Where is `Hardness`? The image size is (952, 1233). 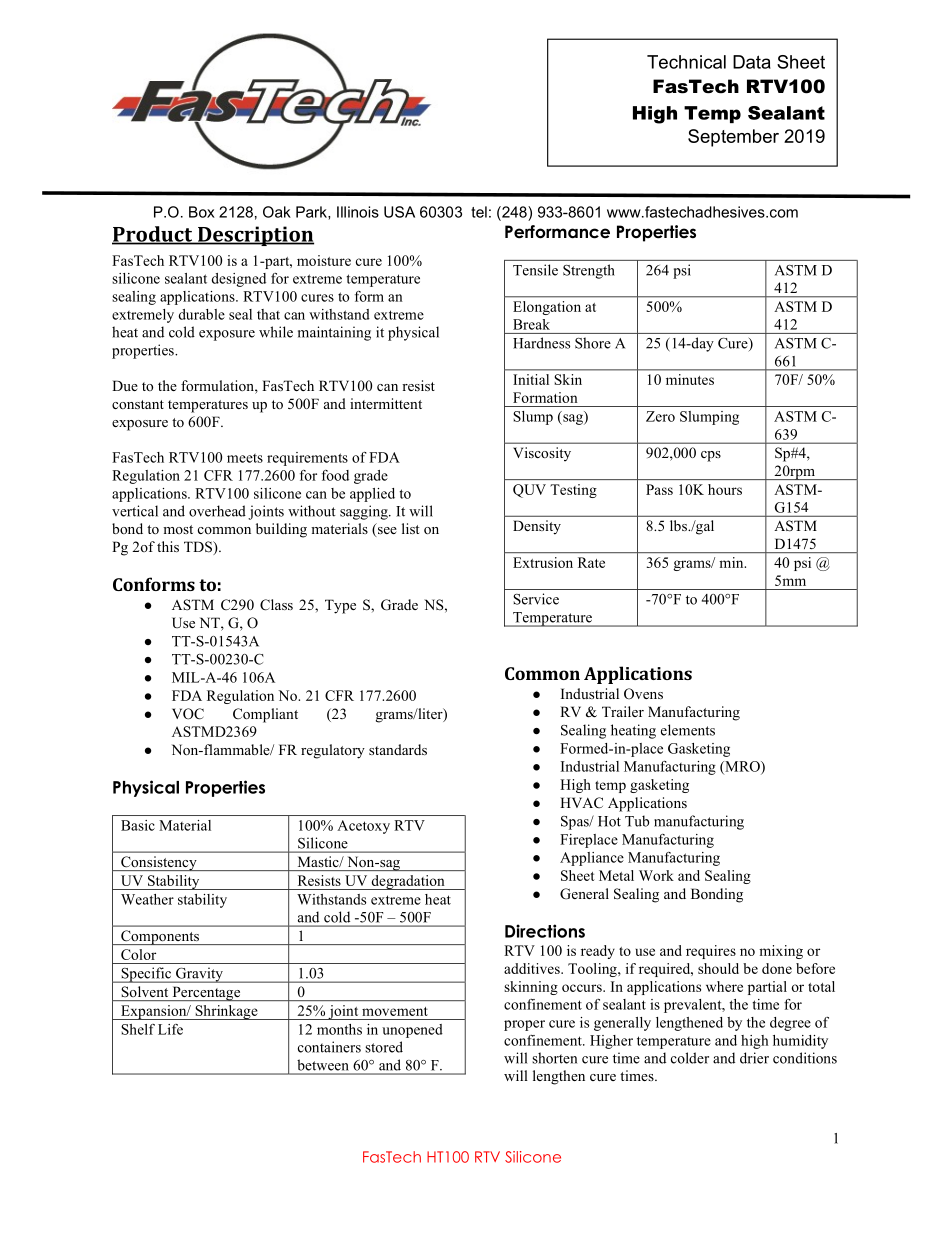 Hardness is located at coordinates (541, 343).
